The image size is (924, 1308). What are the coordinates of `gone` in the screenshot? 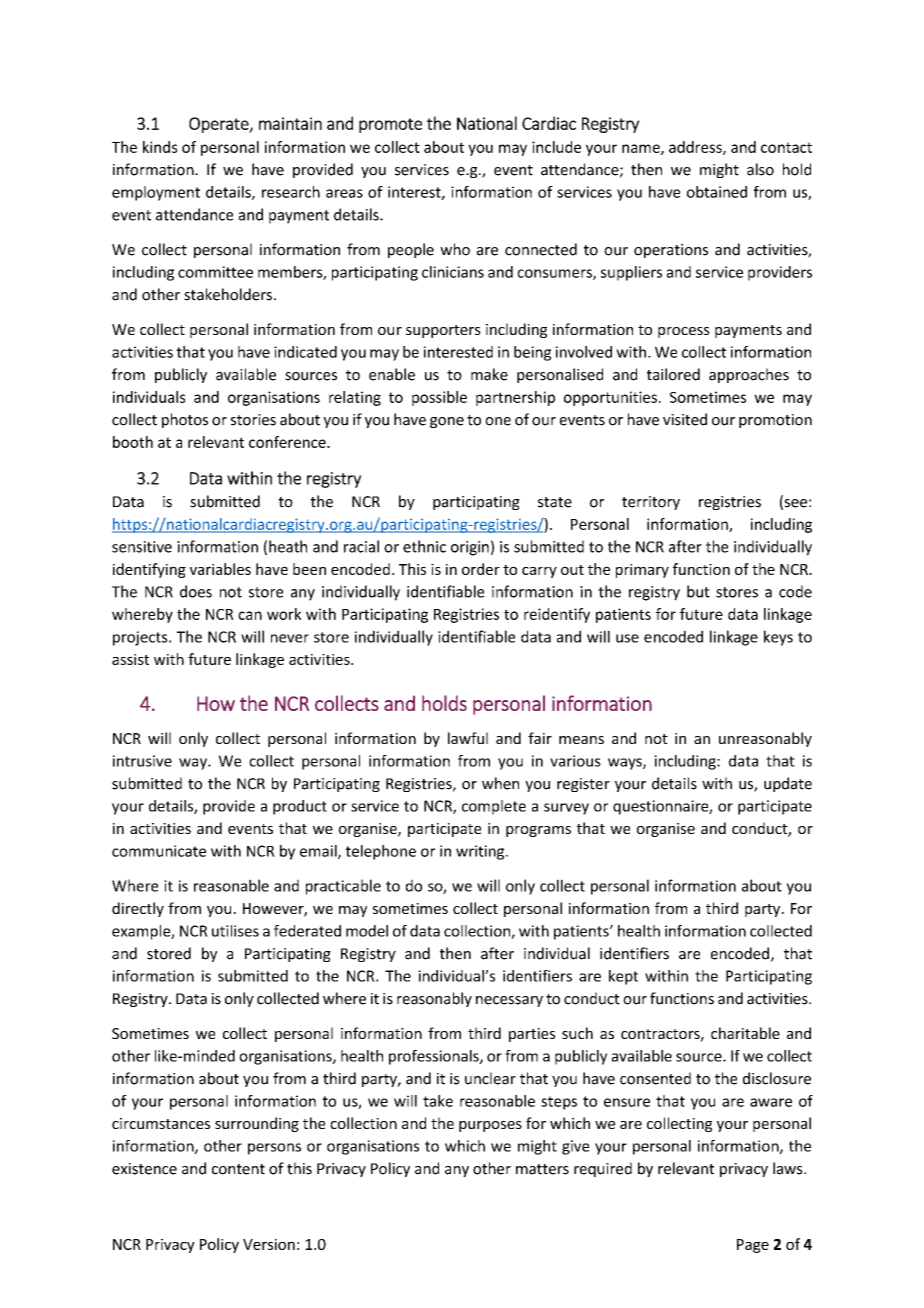 It's located at (447, 422).
